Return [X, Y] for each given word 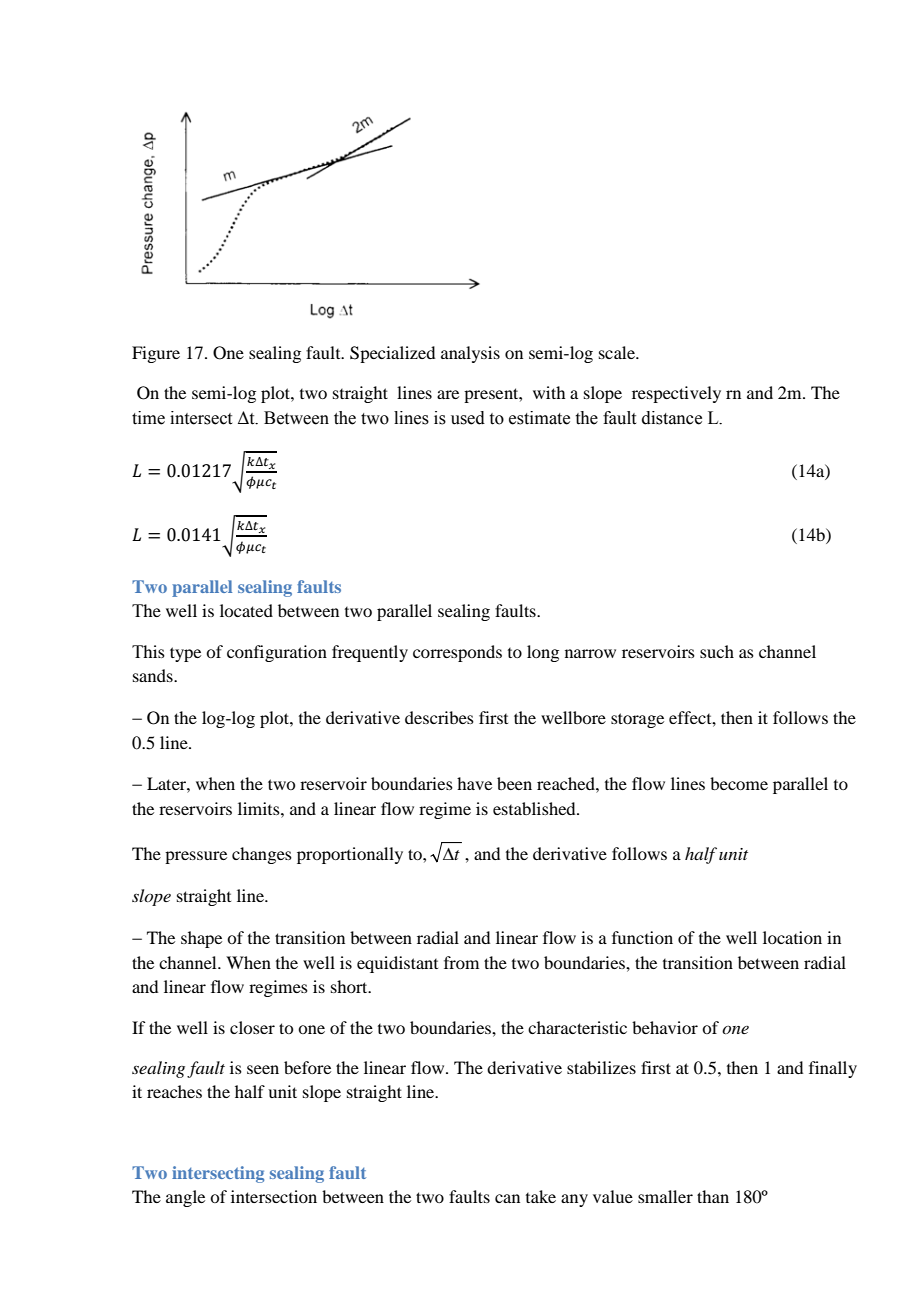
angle [185, 1198]
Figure [156, 354]
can [507, 1198]
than [713, 1196]
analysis [470, 354]
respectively [676, 394]
